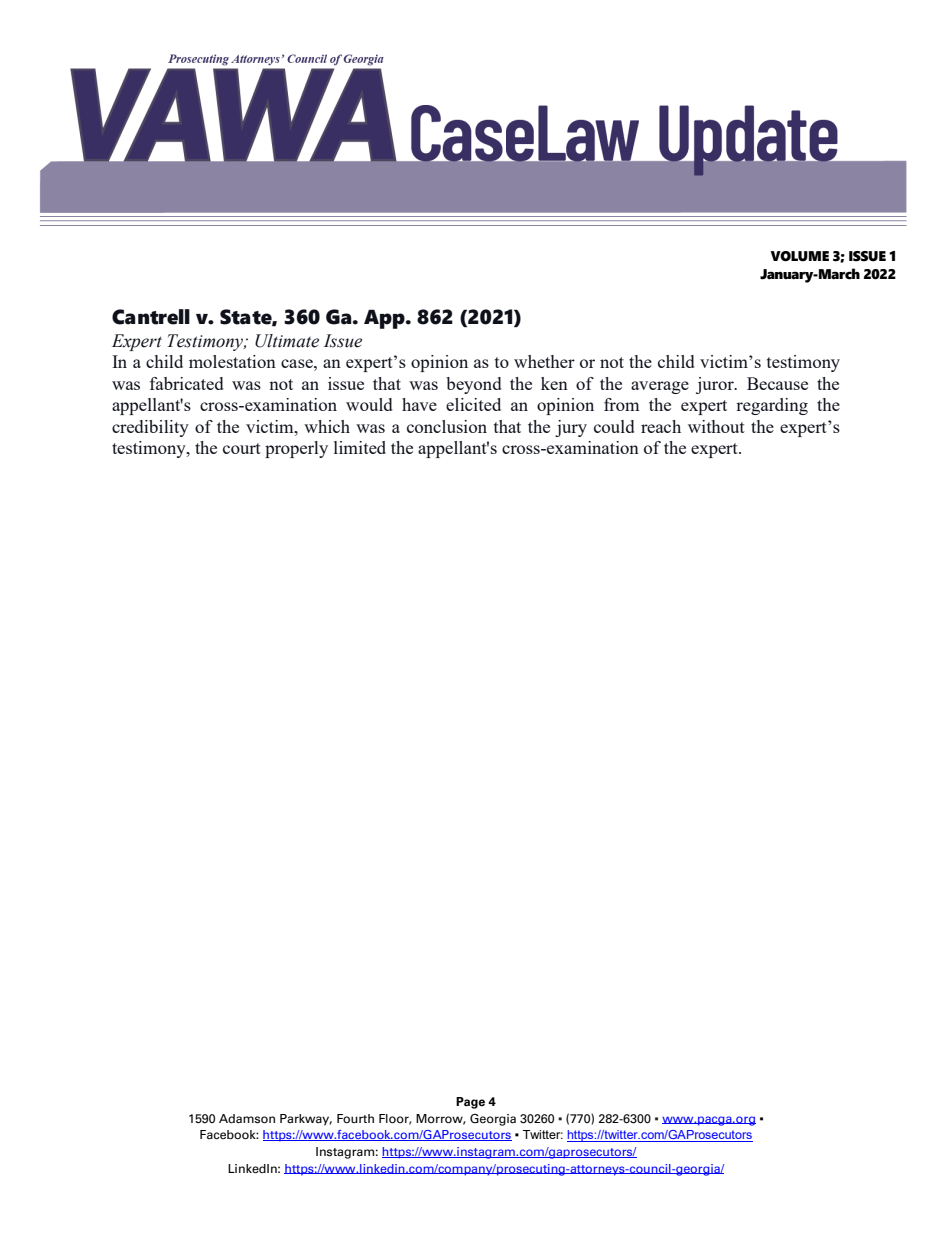  Describe the element at coordinates (799, 256) in the screenshot. I see `VOLUME` at that location.
